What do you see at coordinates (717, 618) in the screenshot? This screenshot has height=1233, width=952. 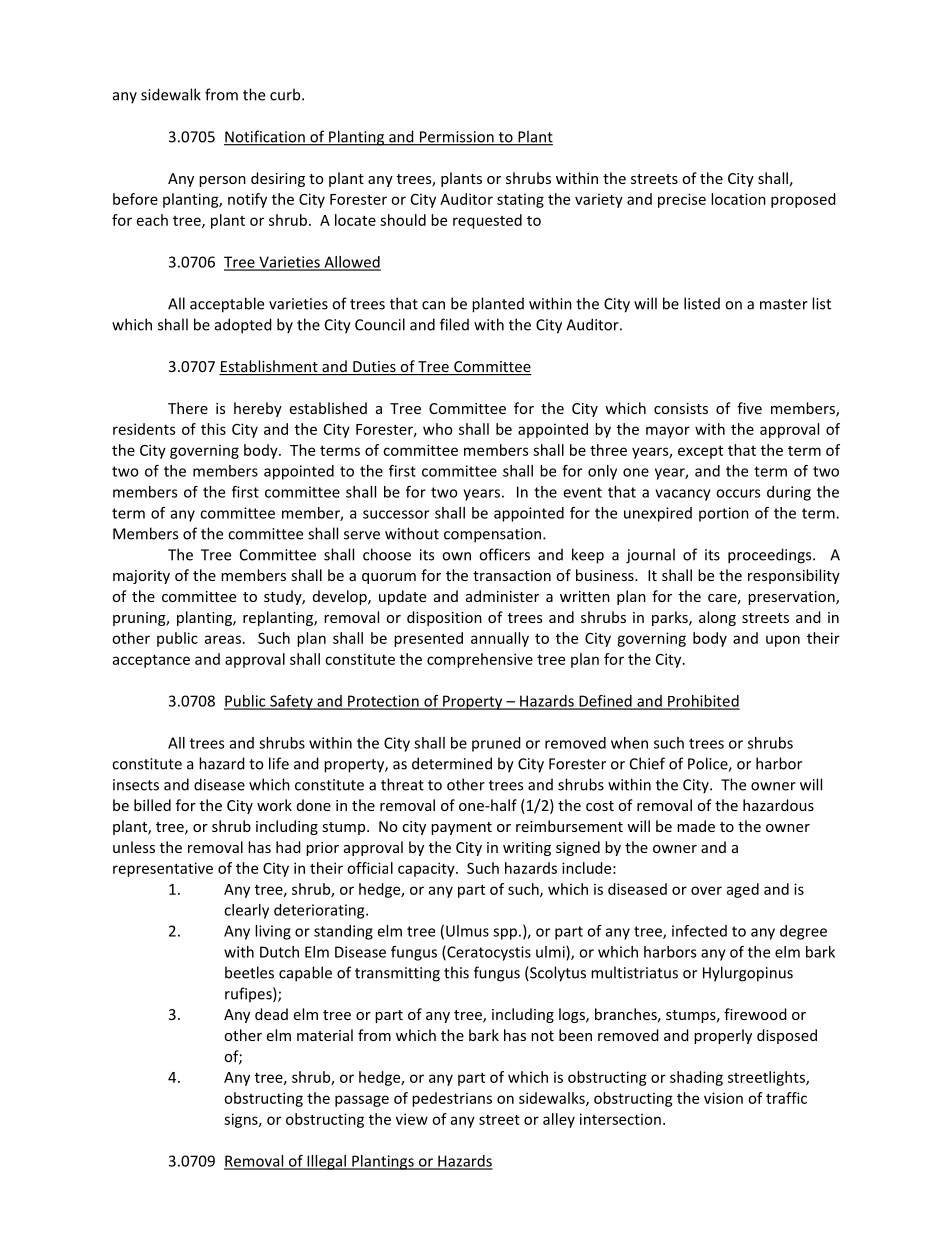 I see `along` at bounding box center [717, 618].
